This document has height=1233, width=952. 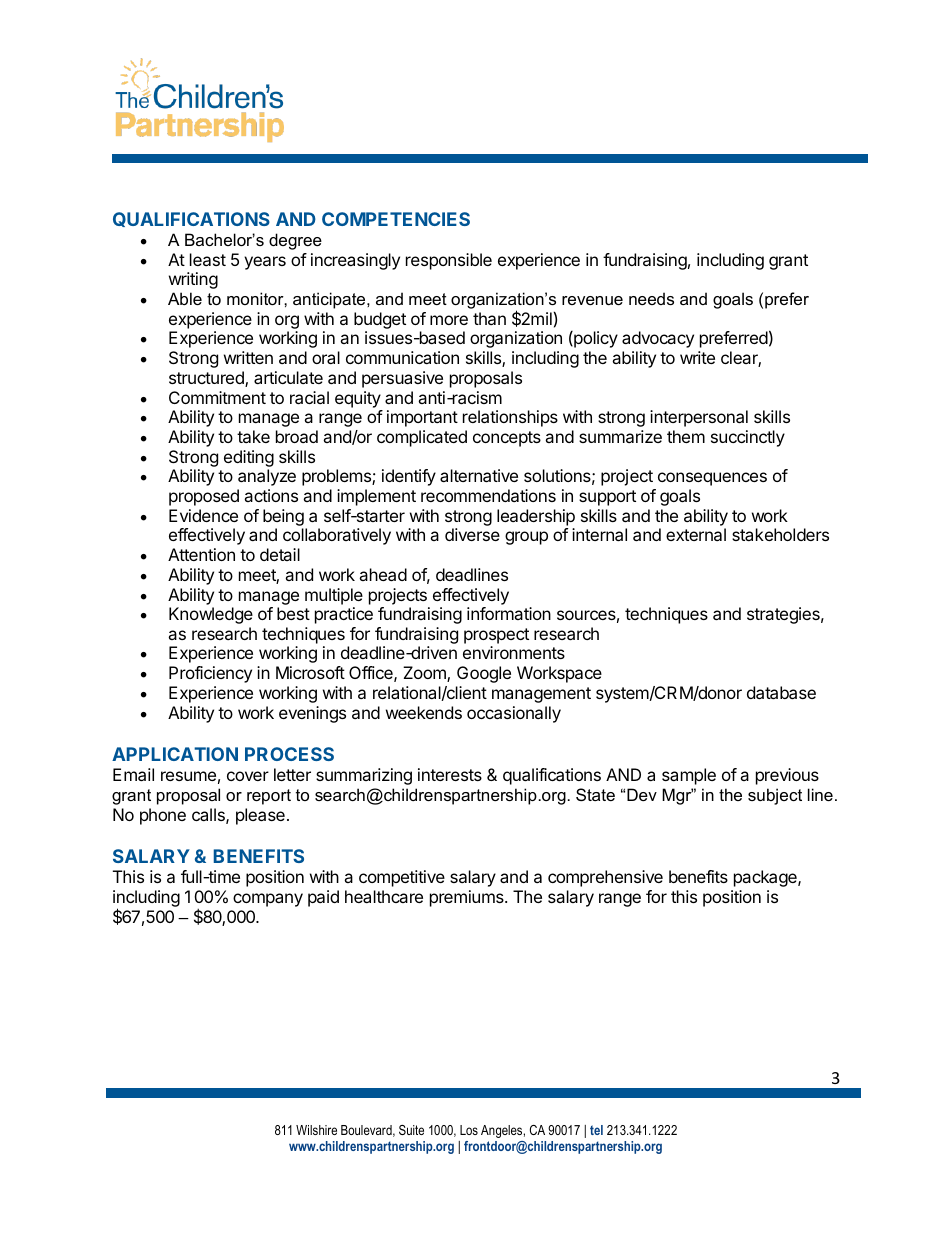 What do you see at coordinates (472, 534) in the document?
I see `diverse` at bounding box center [472, 534].
